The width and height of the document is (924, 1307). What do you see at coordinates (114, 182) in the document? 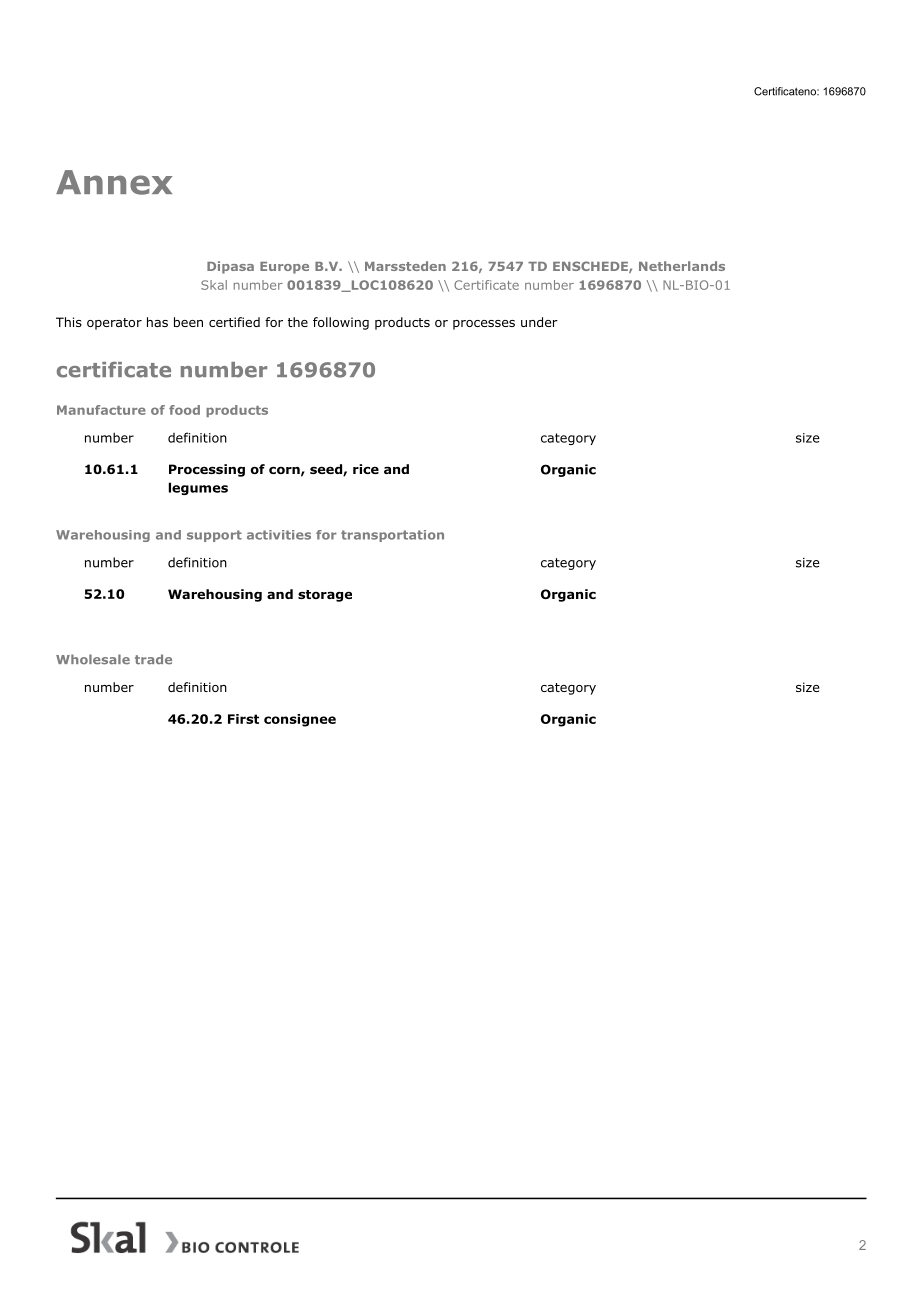
I see `Annex` at bounding box center [114, 182].
